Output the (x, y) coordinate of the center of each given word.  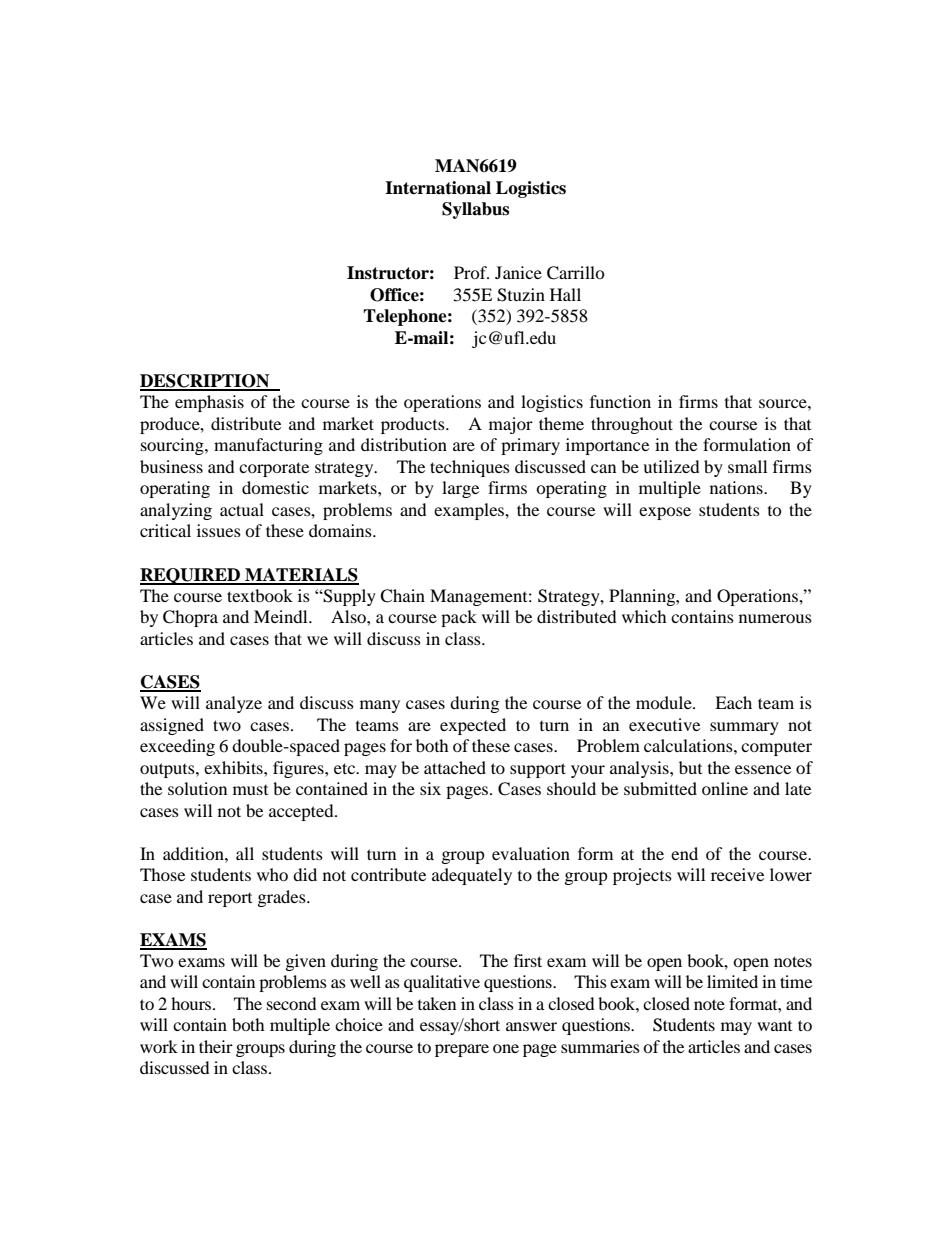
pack (459, 618)
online (725, 788)
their (216, 1046)
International (438, 188)
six (430, 788)
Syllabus (475, 210)
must (250, 790)
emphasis (209, 403)
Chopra (190, 618)
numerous (775, 618)
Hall (565, 294)
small (747, 466)
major (511, 425)
